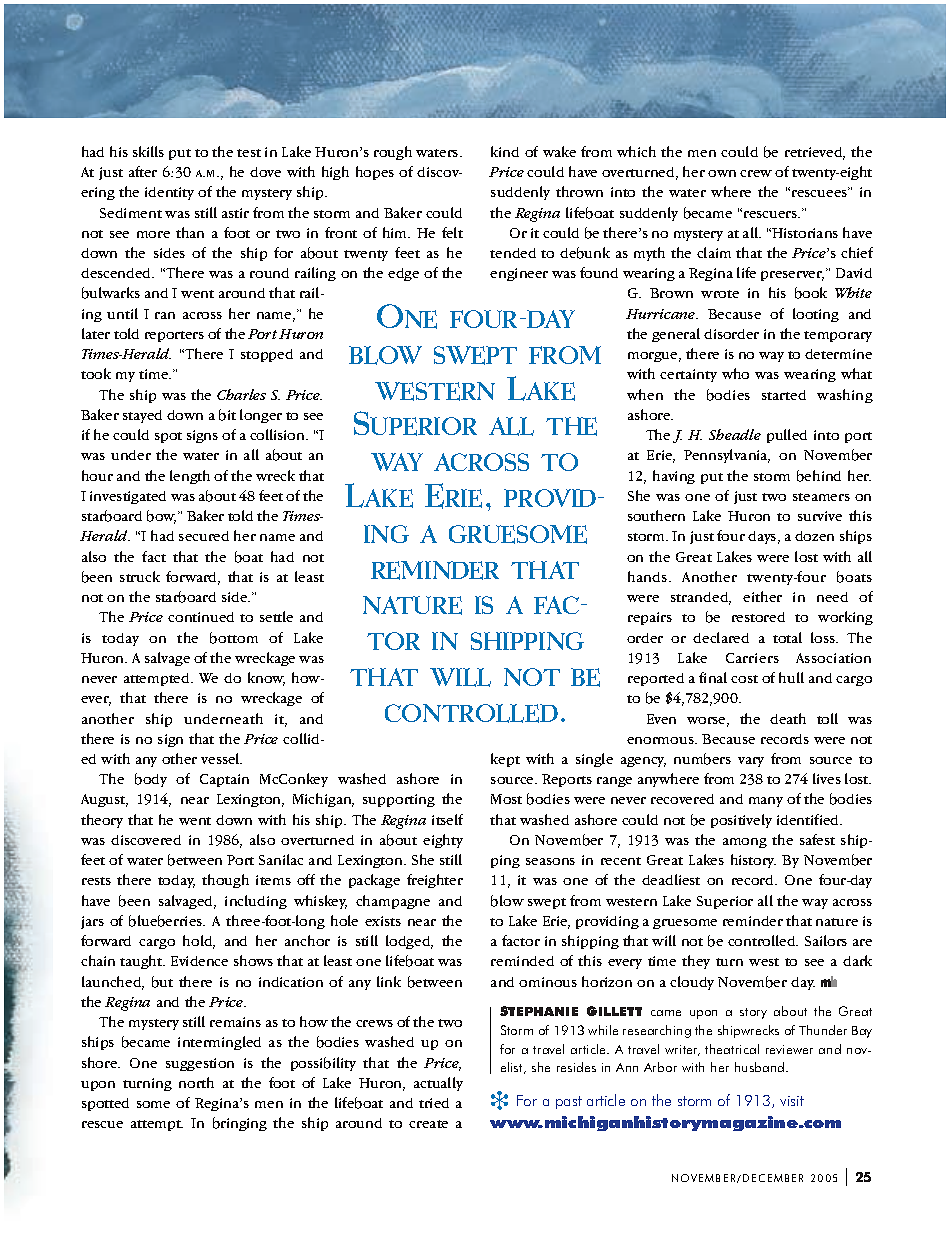 This screenshot has width=952, height=1233. What do you see at coordinates (766, 802) in the screenshot?
I see `many` at bounding box center [766, 802].
